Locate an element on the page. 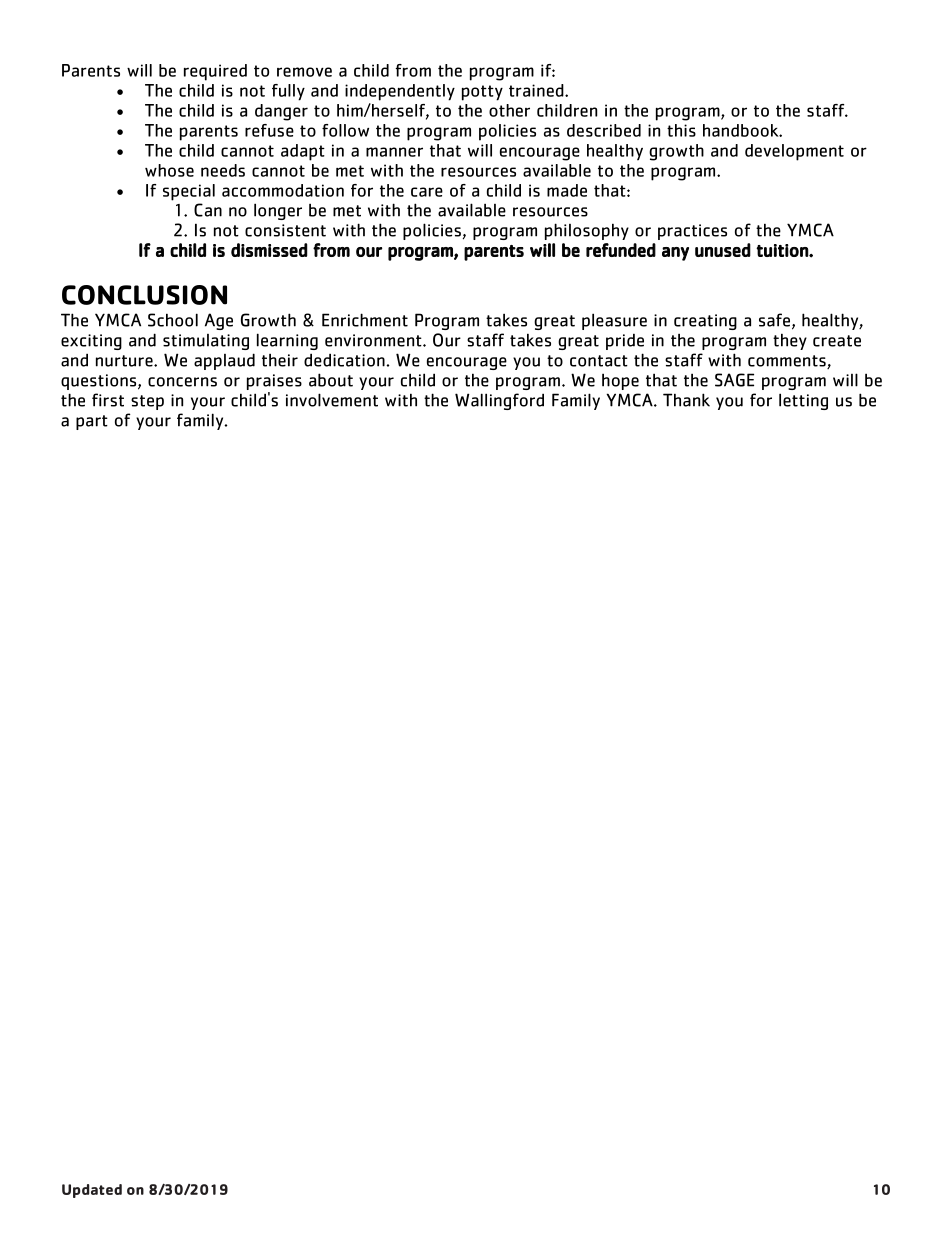 This document has width=952, height=1233. letting is located at coordinates (803, 401).
